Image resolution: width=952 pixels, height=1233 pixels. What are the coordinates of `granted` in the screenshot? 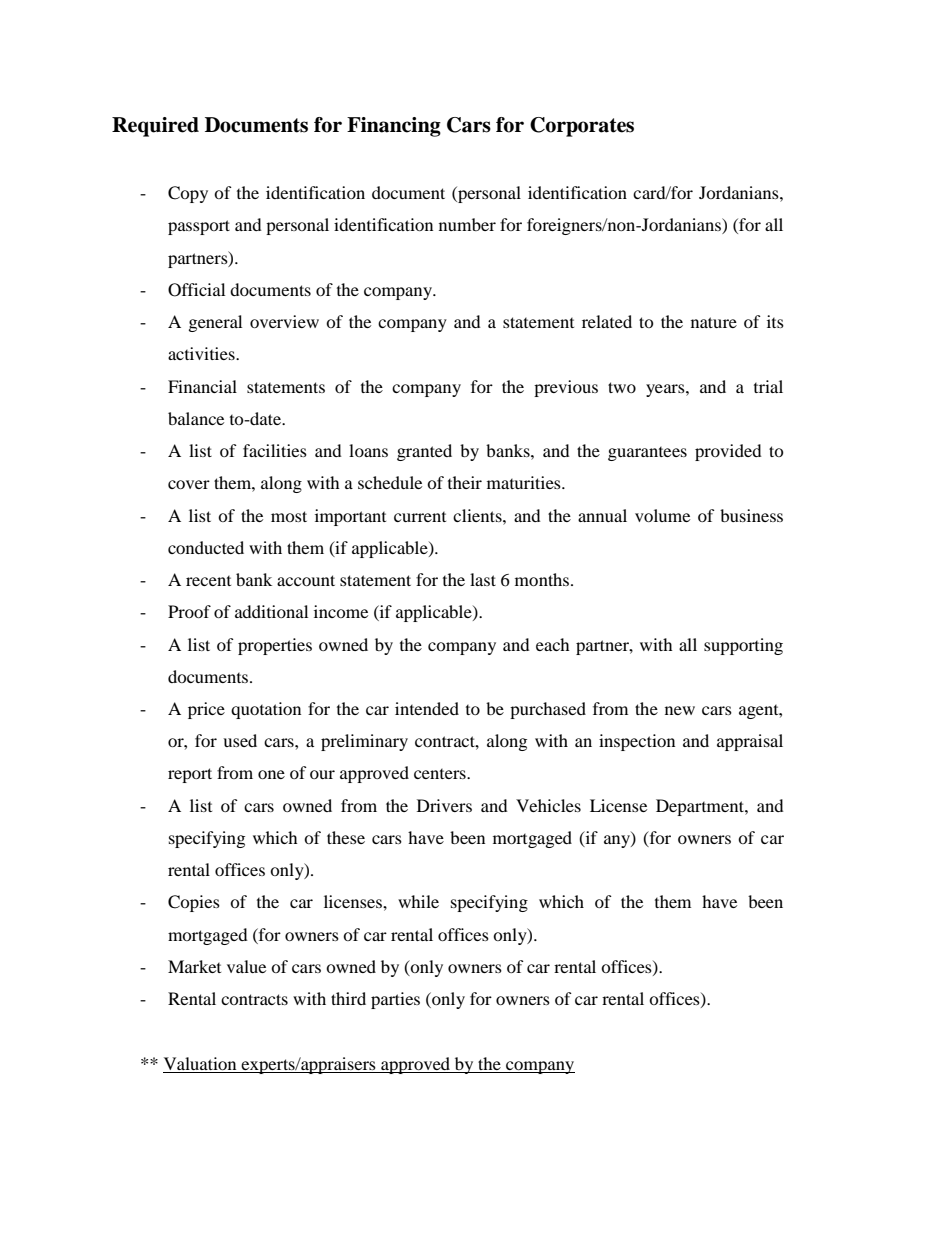 It's located at (424, 452).
